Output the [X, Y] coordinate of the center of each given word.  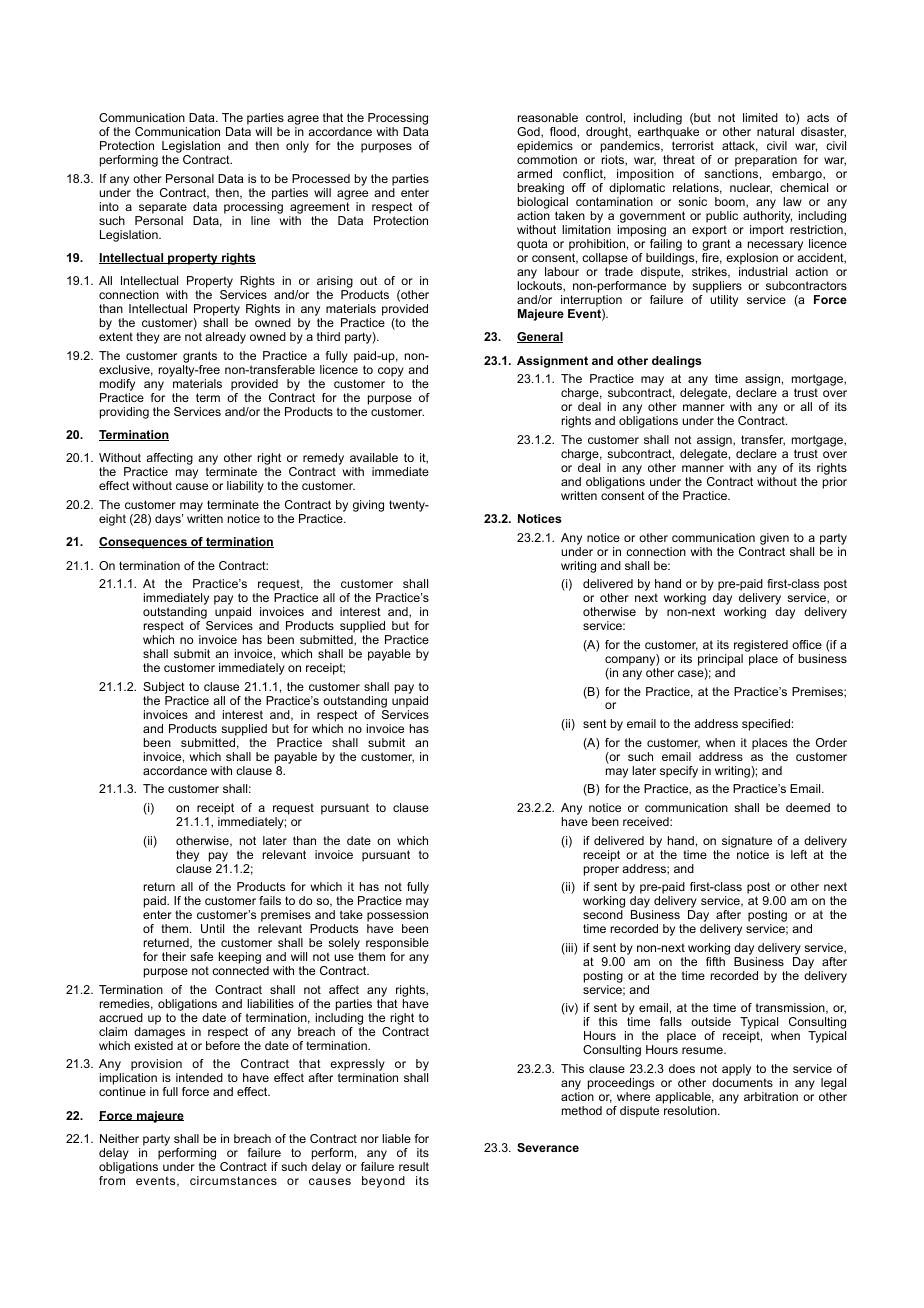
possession [397, 917]
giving [368, 506]
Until [212, 928]
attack [740, 146]
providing [124, 413]
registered [761, 646]
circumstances [233, 1180]
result [414, 1166]
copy [391, 373]
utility [724, 301]
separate [163, 208]
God [529, 132]
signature [747, 842]
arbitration [771, 1096]
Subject [164, 688]
